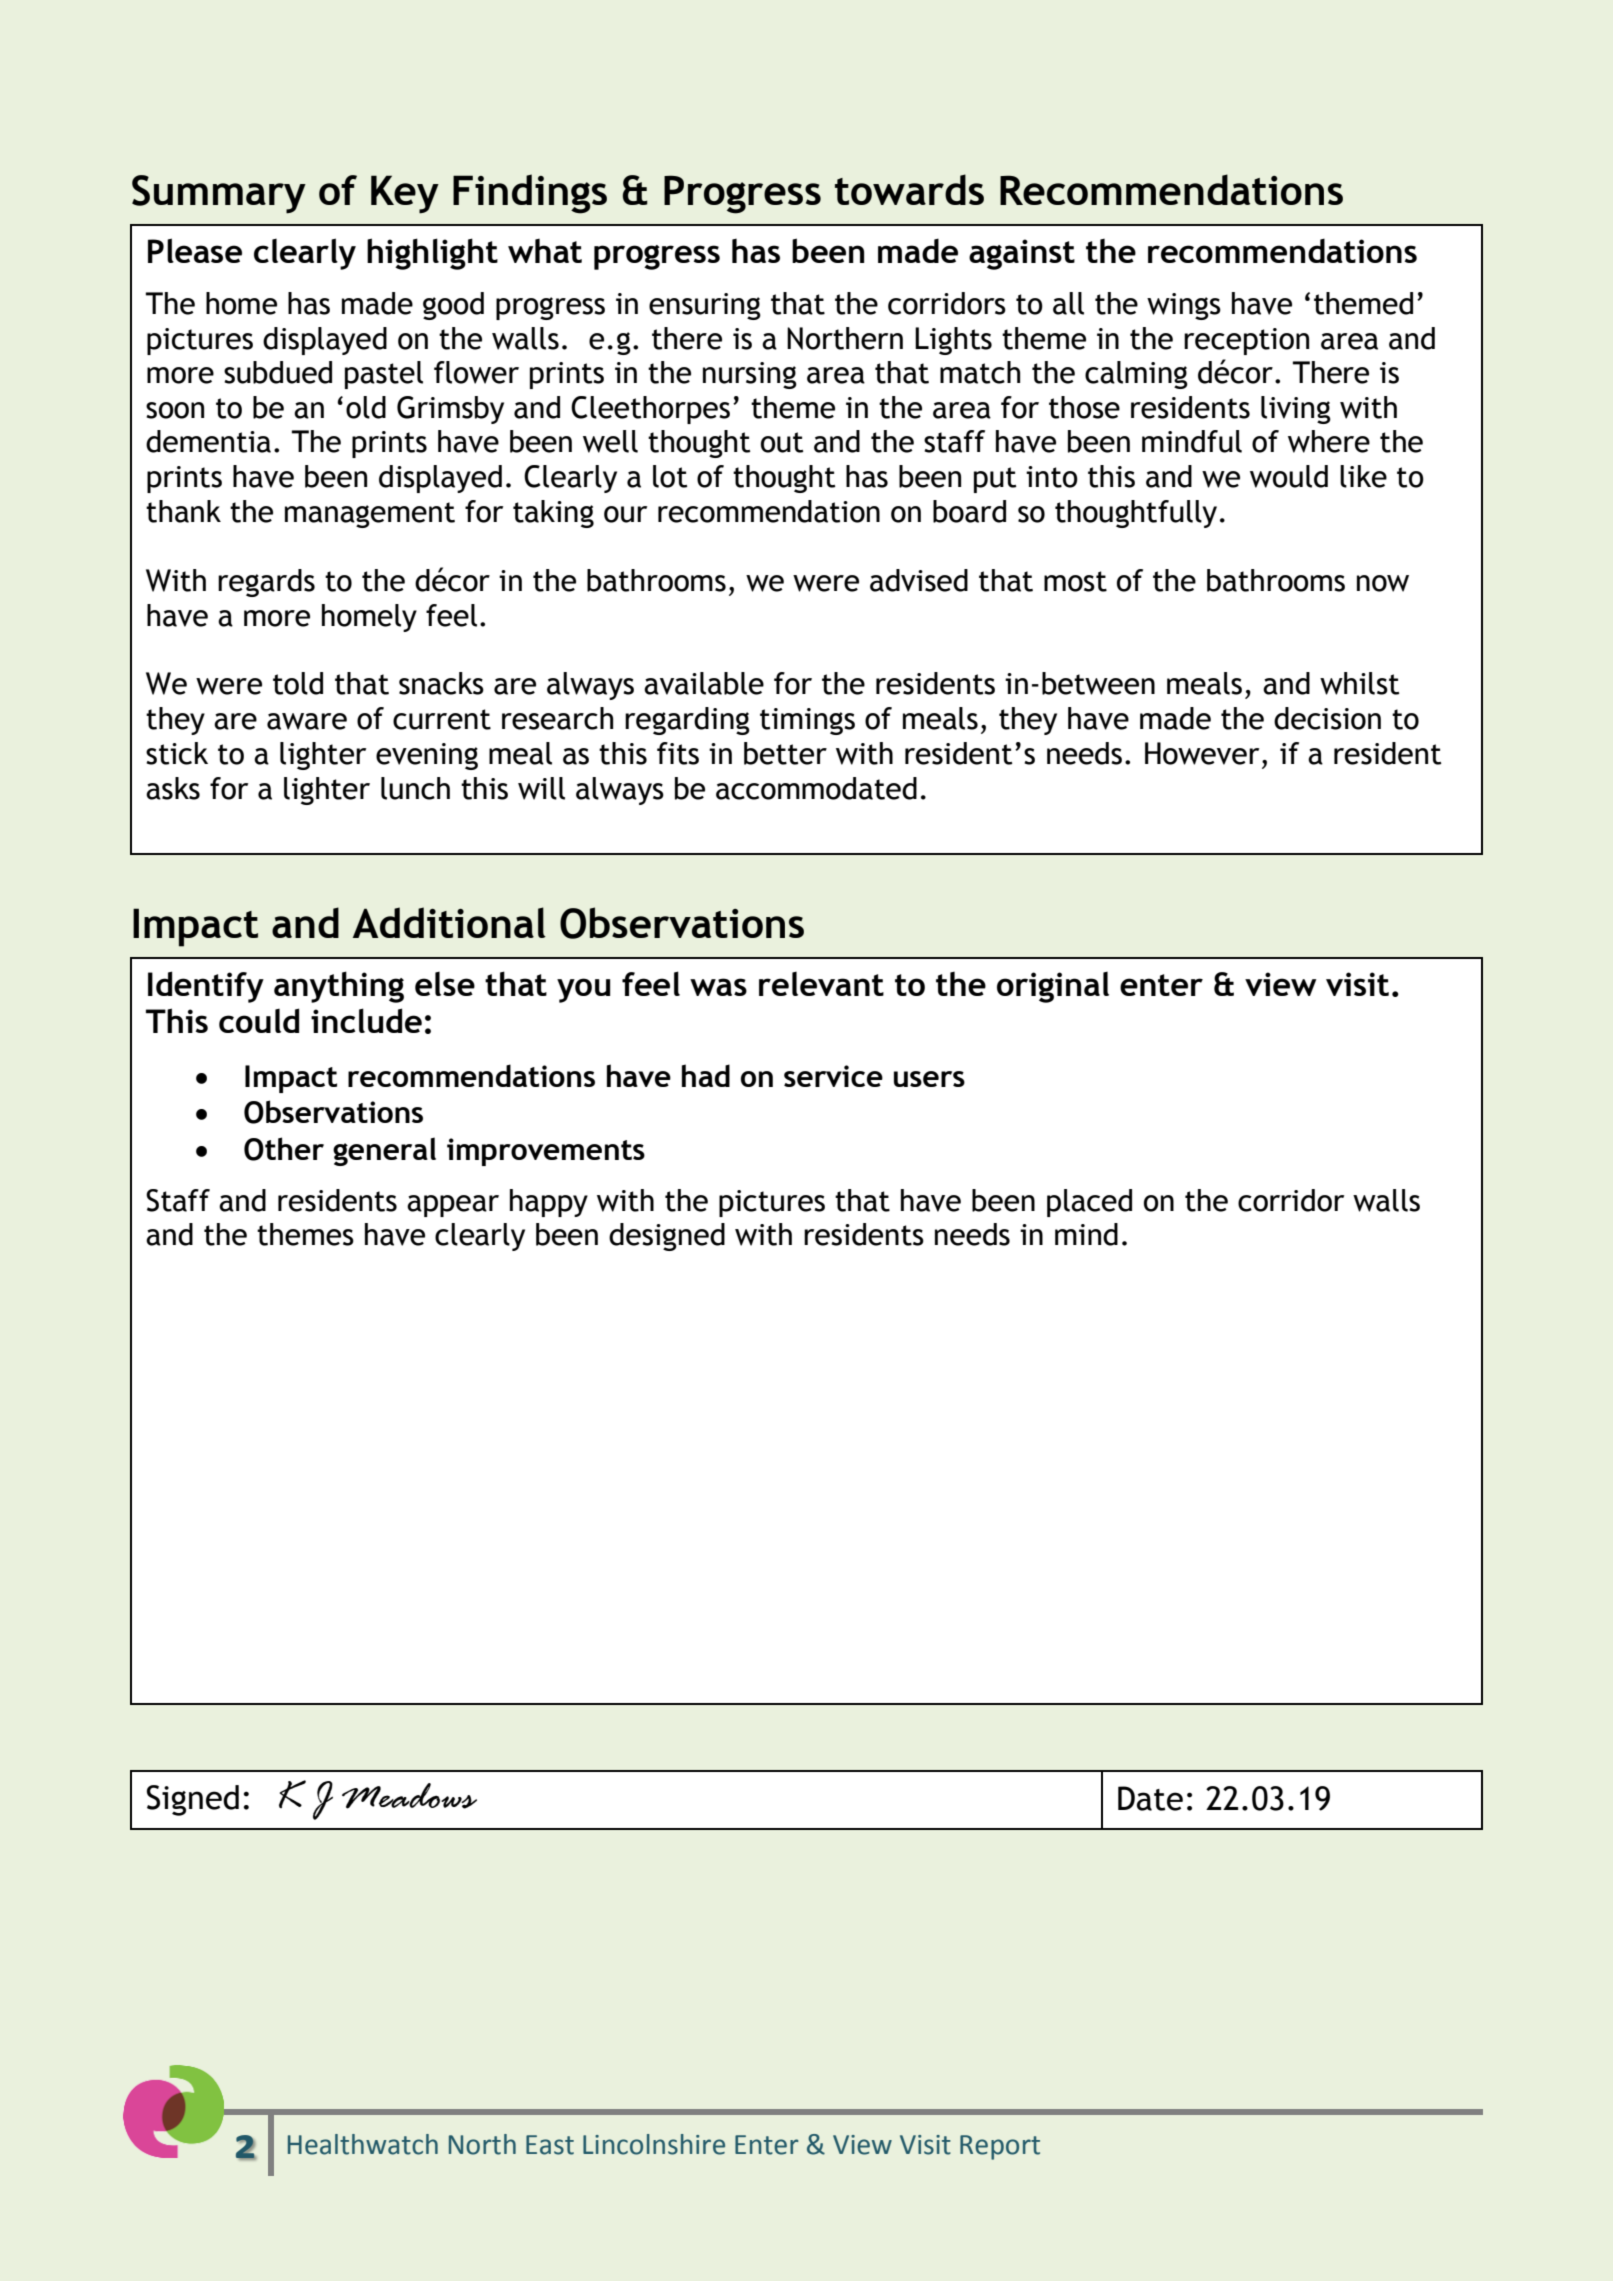 The height and width of the screenshot is (2281, 1613). I want to click on appear, so click(453, 1206).
